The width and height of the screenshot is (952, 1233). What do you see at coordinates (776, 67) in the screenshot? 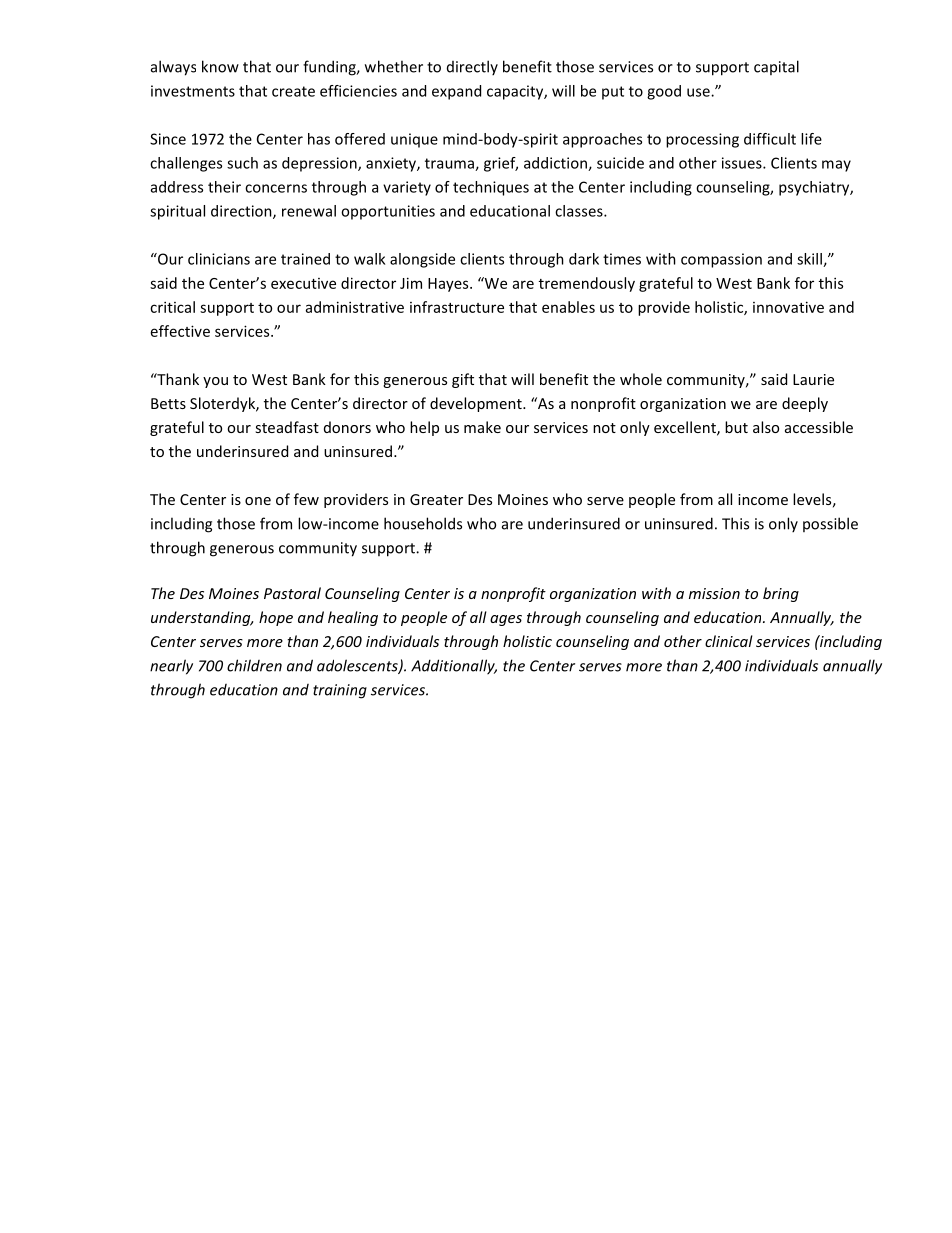
I see `capital` at bounding box center [776, 67].
